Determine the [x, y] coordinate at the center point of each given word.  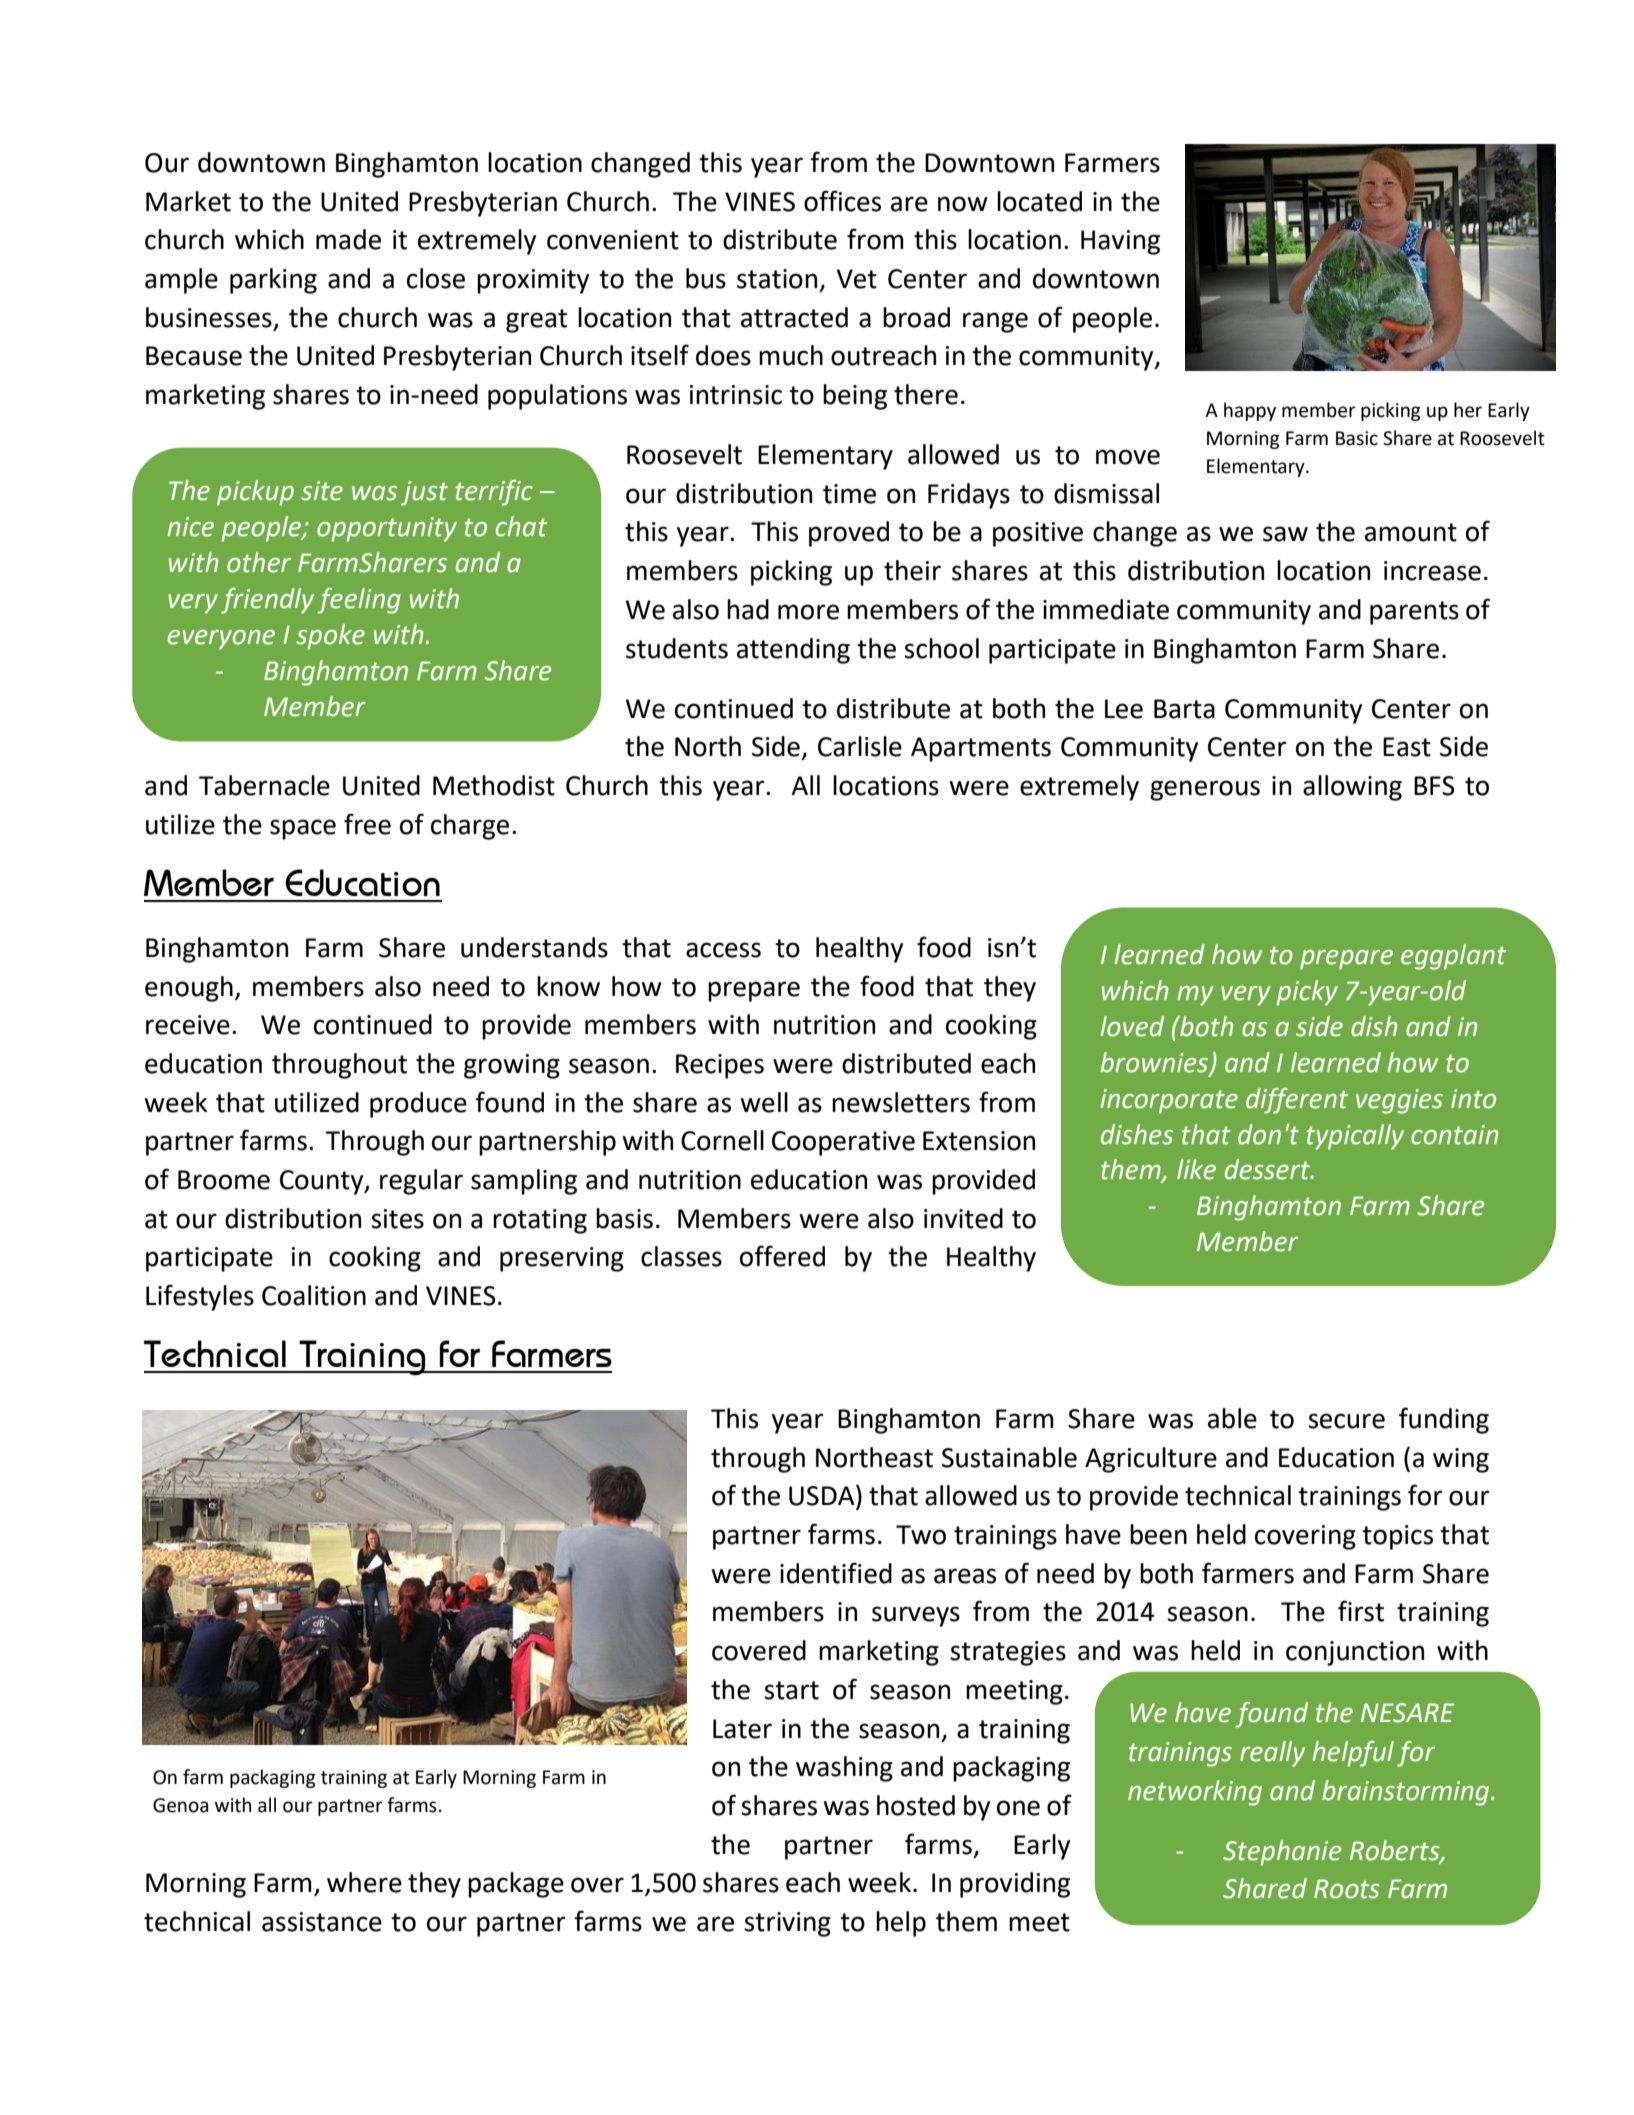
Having [1120, 242]
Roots [1347, 1889]
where [364, 1882]
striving [787, 1924]
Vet [857, 279]
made [348, 239]
